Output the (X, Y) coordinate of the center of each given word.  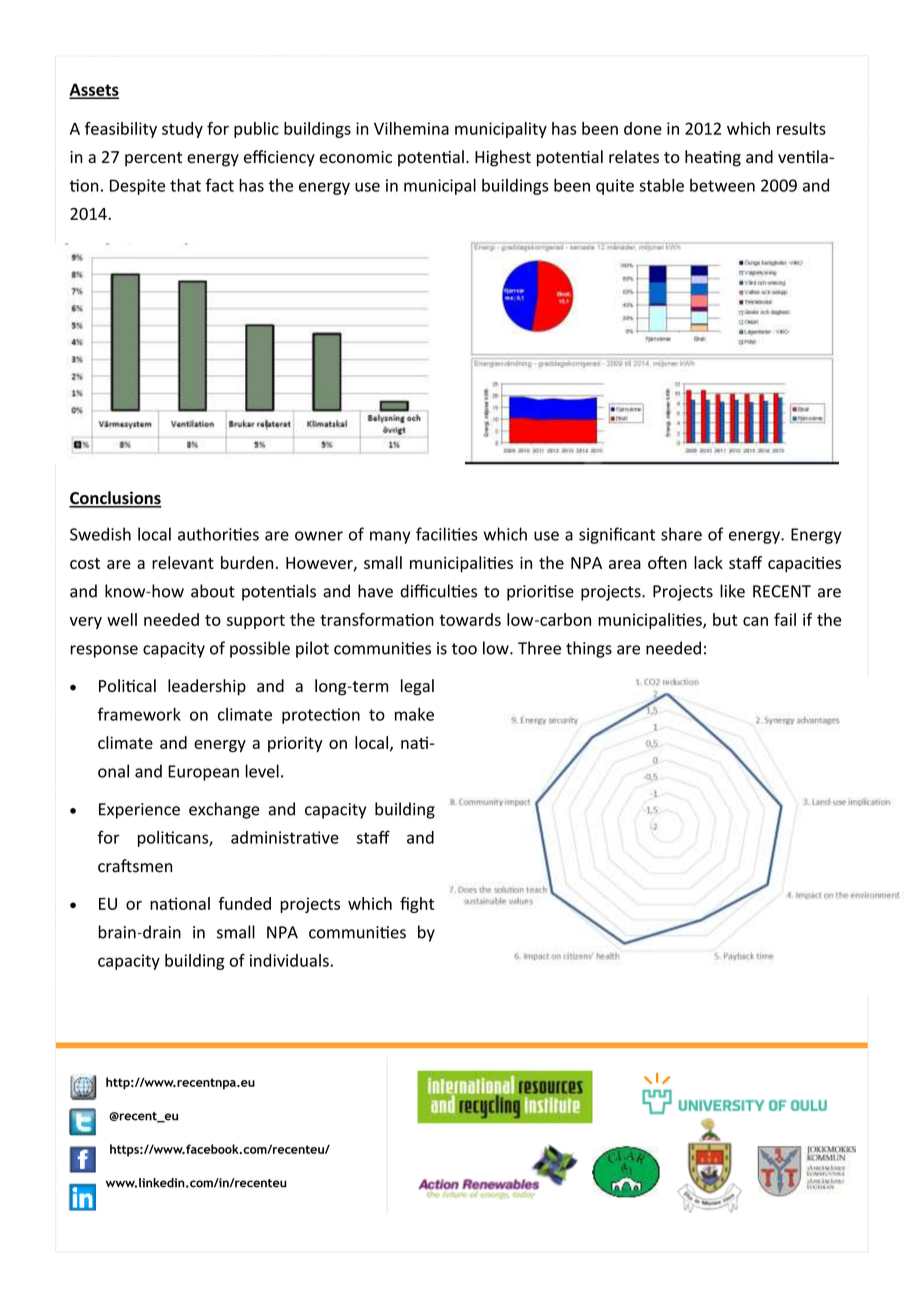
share (681, 534)
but (725, 619)
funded (244, 903)
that (185, 185)
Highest (503, 158)
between (722, 185)
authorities (218, 534)
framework (139, 714)
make (414, 714)
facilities (447, 534)
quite (615, 187)
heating (713, 158)
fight (417, 905)
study (182, 130)
